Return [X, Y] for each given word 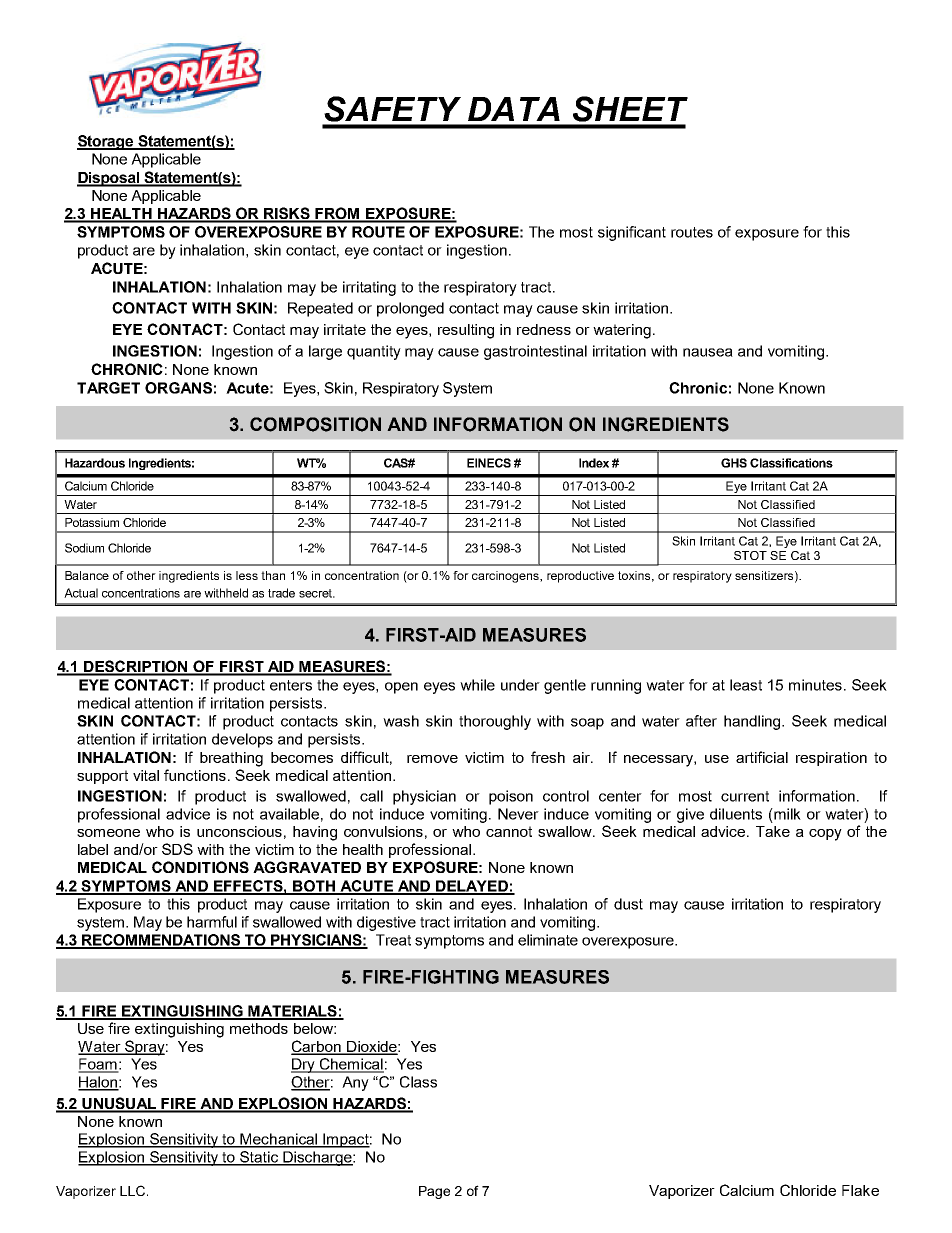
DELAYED [472, 887]
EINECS [489, 463]
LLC [134, 1190]
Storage [106, 142]
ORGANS [178, 388]
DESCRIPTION [136, 667]
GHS [734, 463]
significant [632, 233]
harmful [212, 922]
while [477, 685]
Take [773, 831]
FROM [338, 214]
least [746, 685]
